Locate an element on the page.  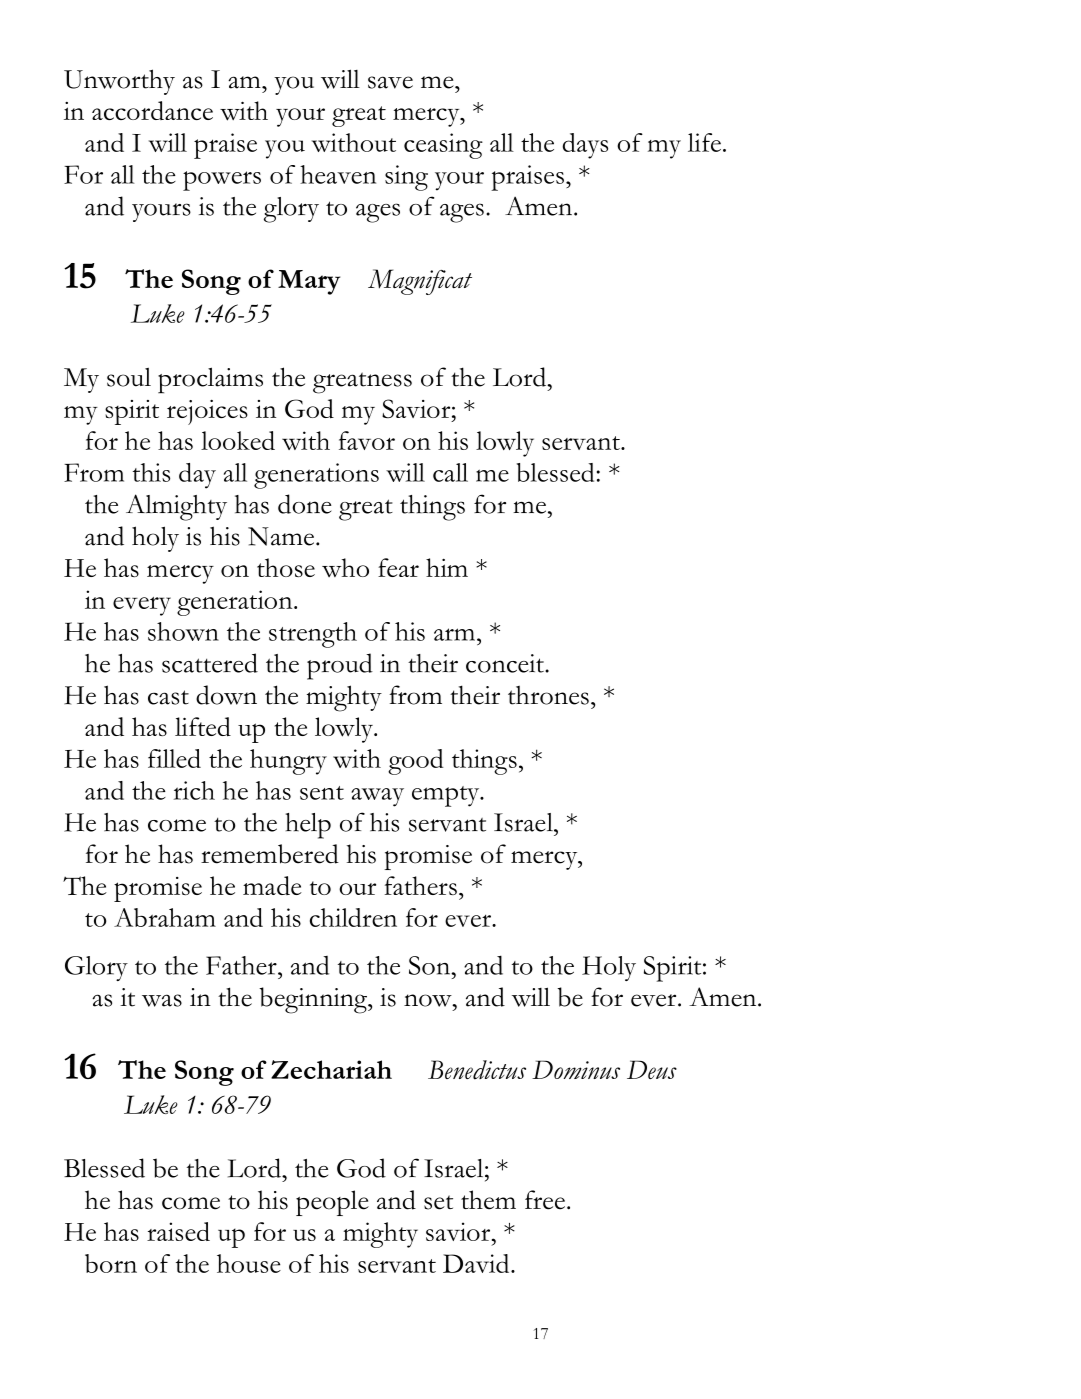
free is located at coordinates (545, 1200).
